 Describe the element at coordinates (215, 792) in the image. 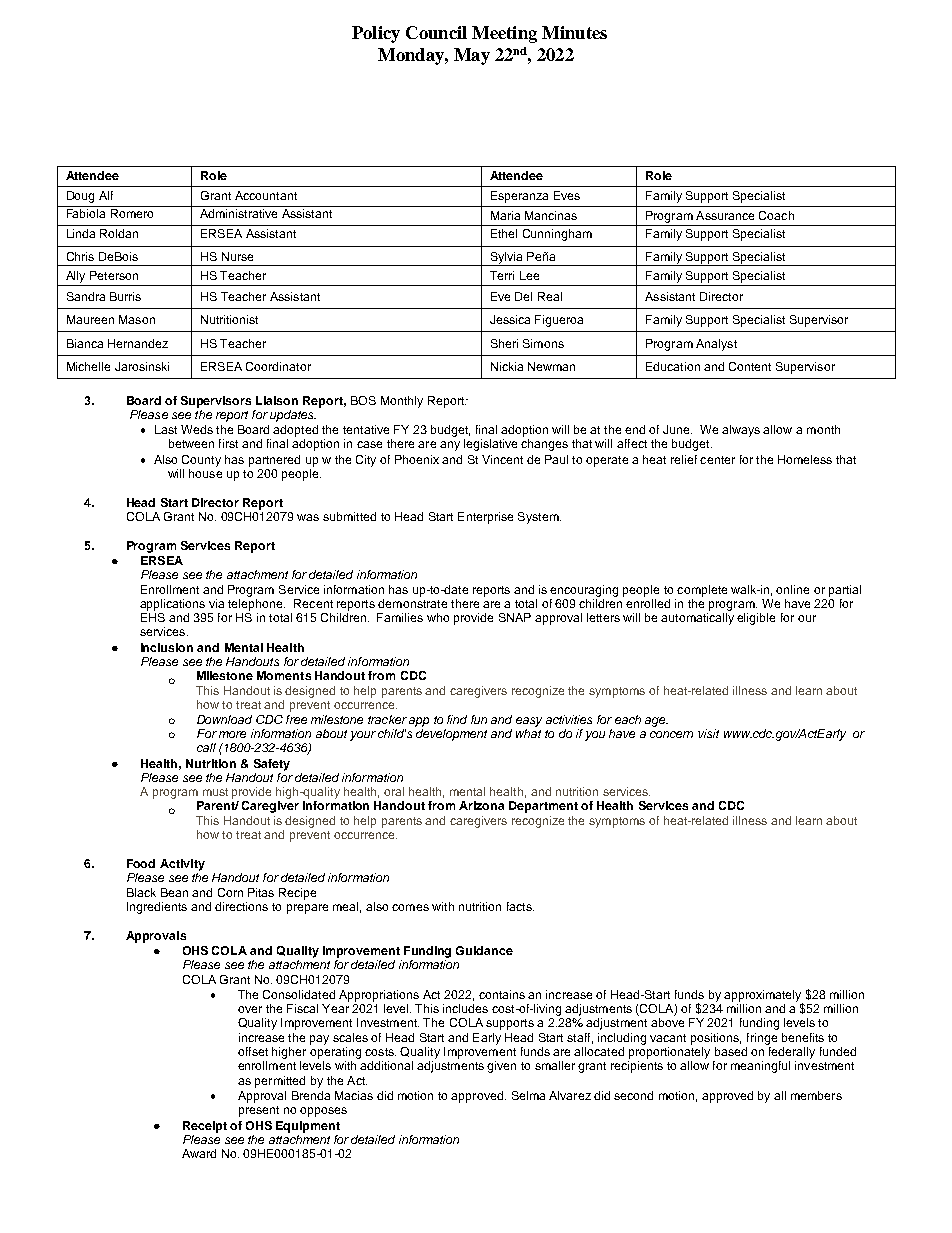

I see `must` at that location.
